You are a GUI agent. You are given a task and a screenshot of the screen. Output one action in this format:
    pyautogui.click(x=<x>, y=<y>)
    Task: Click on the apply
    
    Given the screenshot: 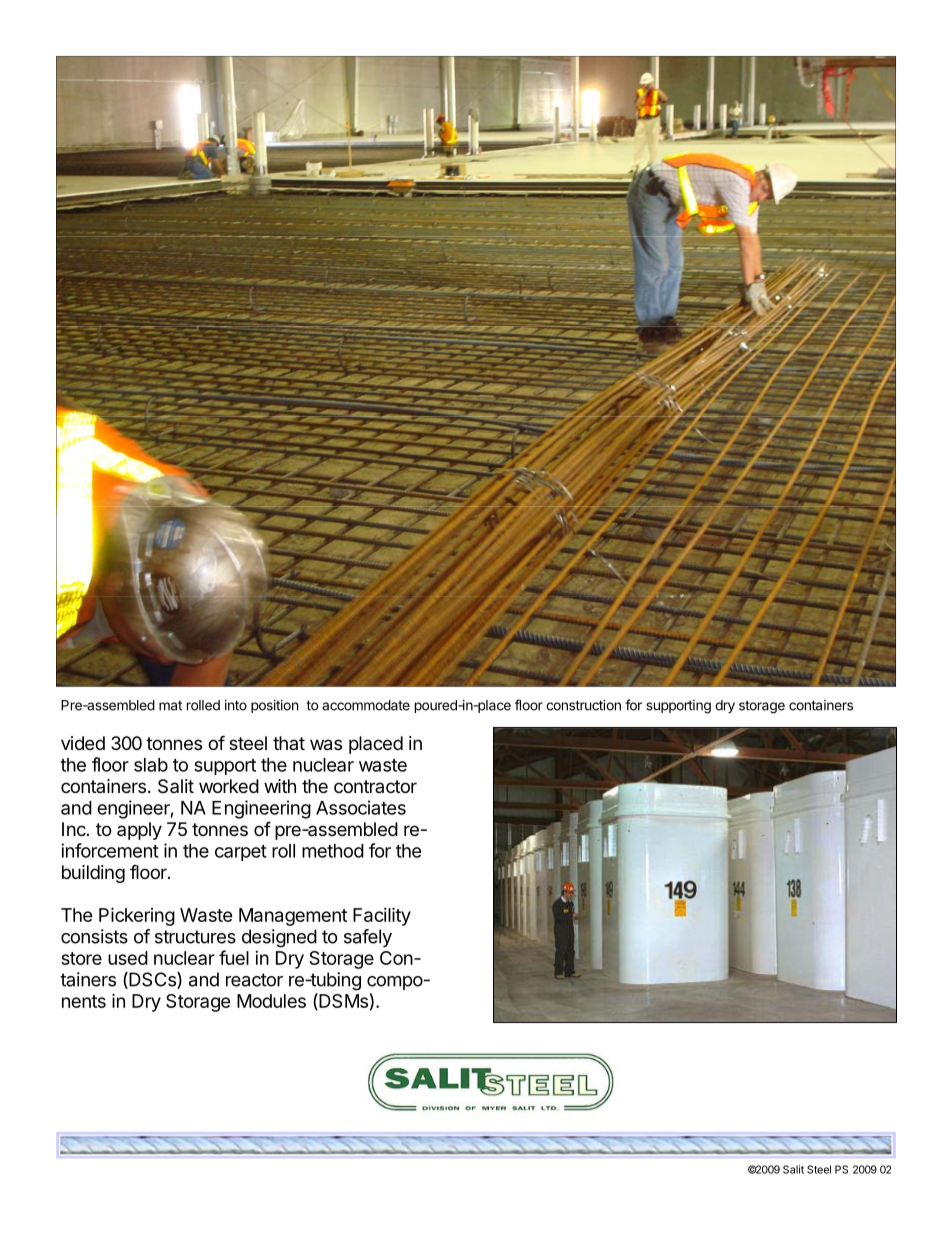 What is the action you would take?
    pyautogui.click(x=139, y=831)
